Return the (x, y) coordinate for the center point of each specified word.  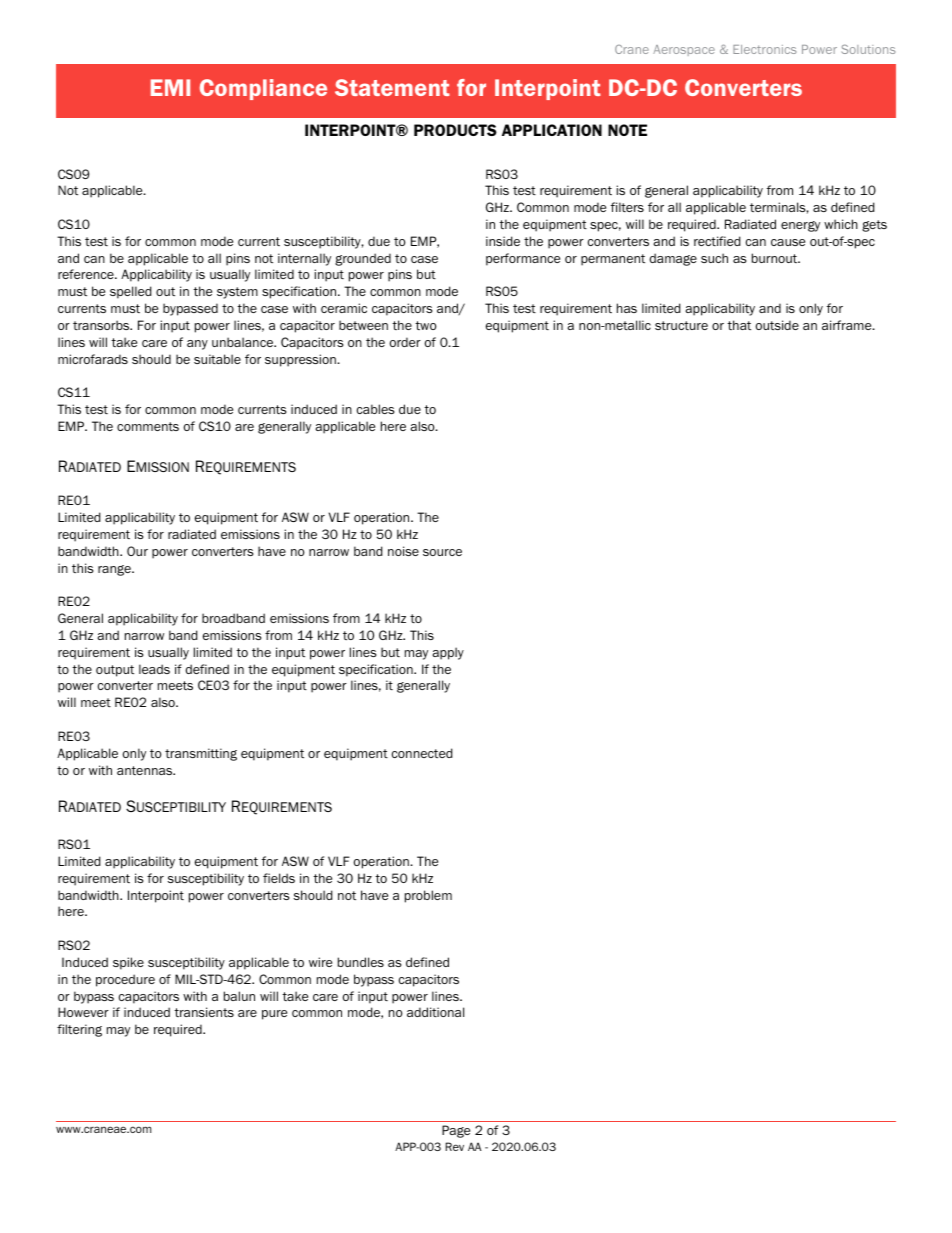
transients (204, 1012)
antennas (146, 770)
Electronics (764, 49)
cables (375, 409)
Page (456, 1131)
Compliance (263, 89)
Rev (454, 1146)
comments (148, 426)
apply (448, 653)
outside (777, 325)
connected (422, 753)
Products (455, 130)
